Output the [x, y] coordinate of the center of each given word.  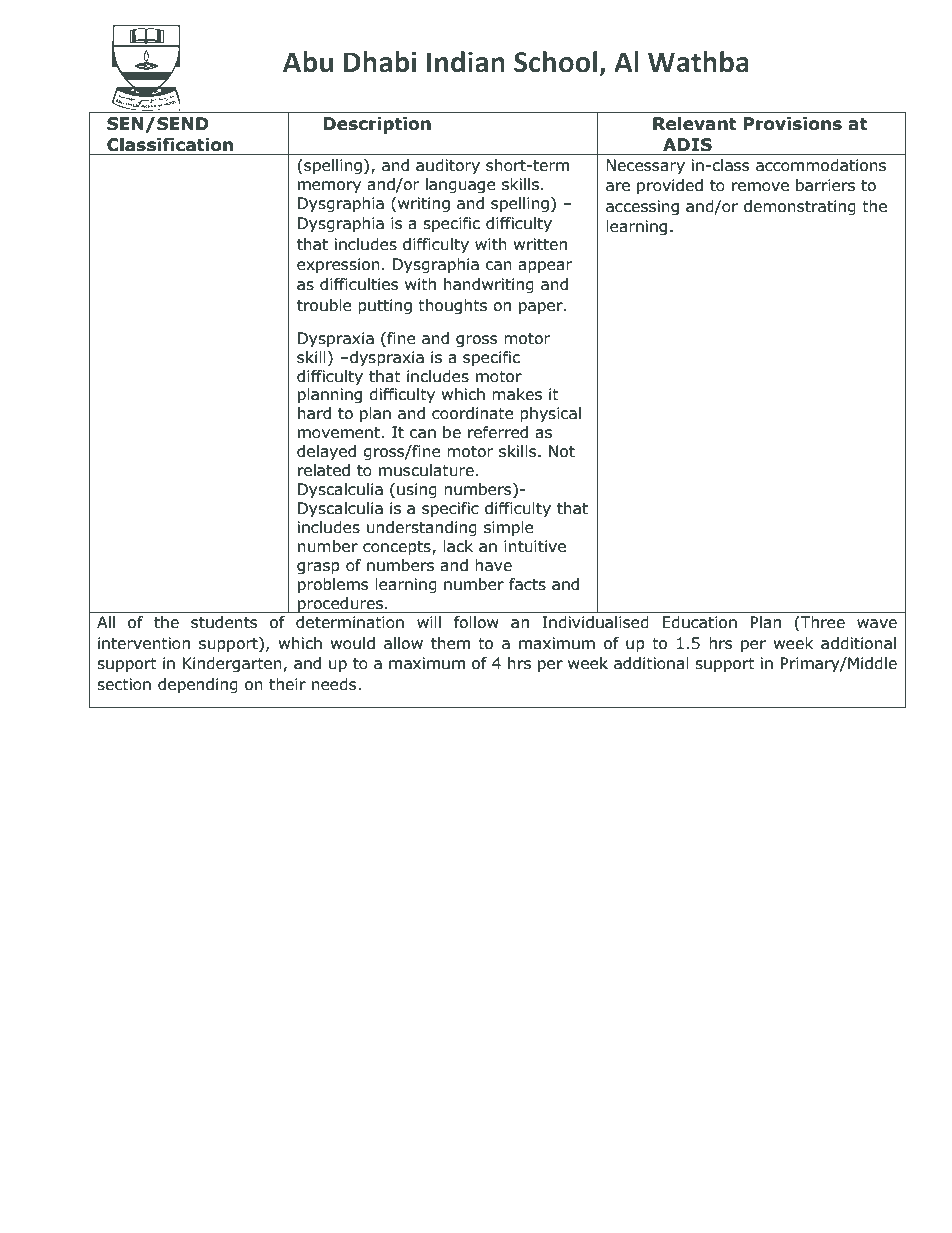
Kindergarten [232, 664]
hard [314, 413]
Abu [308, 62]
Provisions [792, 124]
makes [517, 394]
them [450, 643]
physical [550, 414]
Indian [466, 62]
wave [877, 624]
